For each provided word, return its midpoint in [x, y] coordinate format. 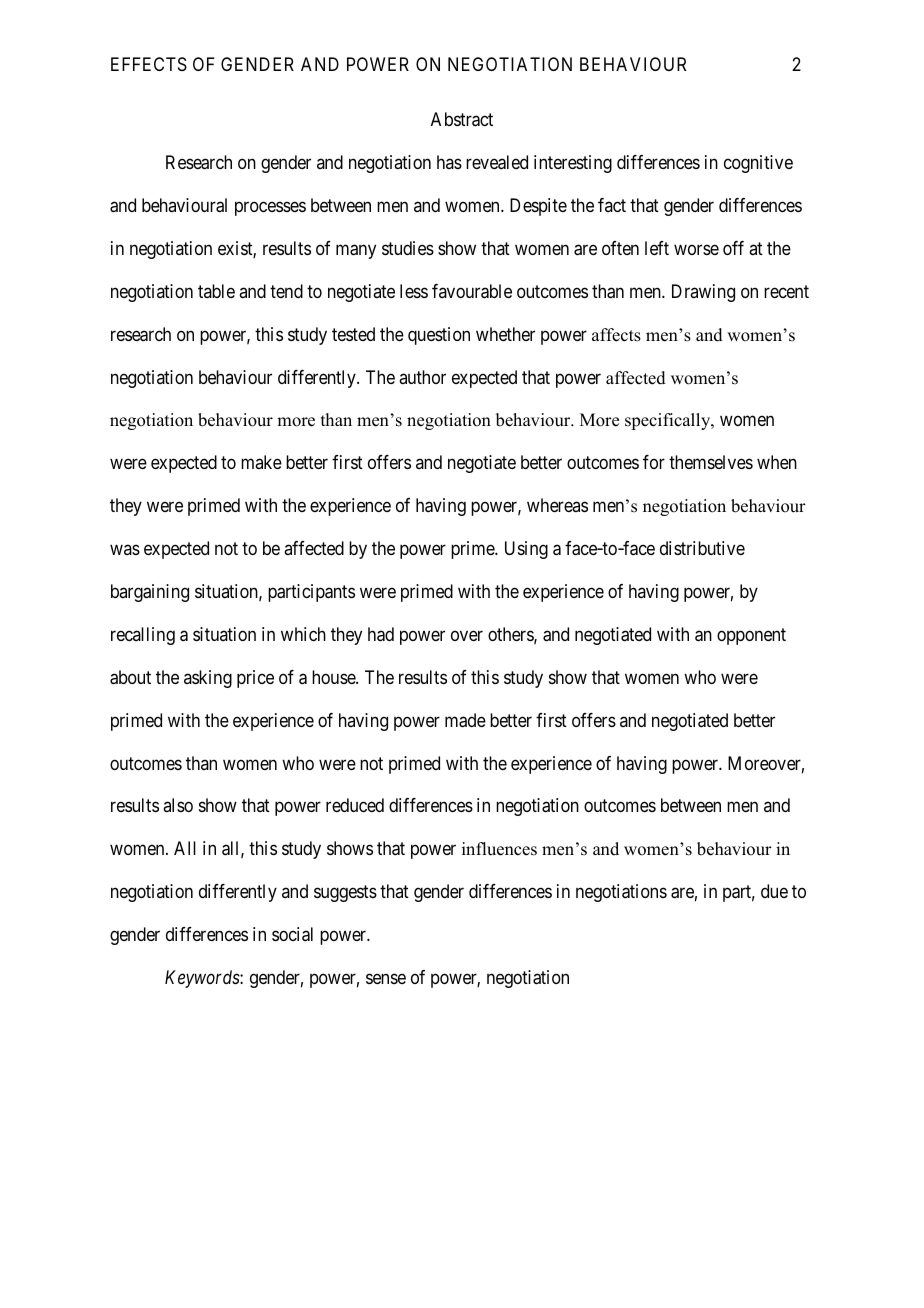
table [216, 291]
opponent [751, 636]
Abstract [462, 119]
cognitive [758, 164]
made [465, 720]
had [381, 634]
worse [696, 249]
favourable [472, 291]
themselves [711, 462]
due [774, 891]
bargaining [150, 593]
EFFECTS [149, 64]
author [422, 377]
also [178, 805]
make [261, 462]
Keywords [203, 979]
